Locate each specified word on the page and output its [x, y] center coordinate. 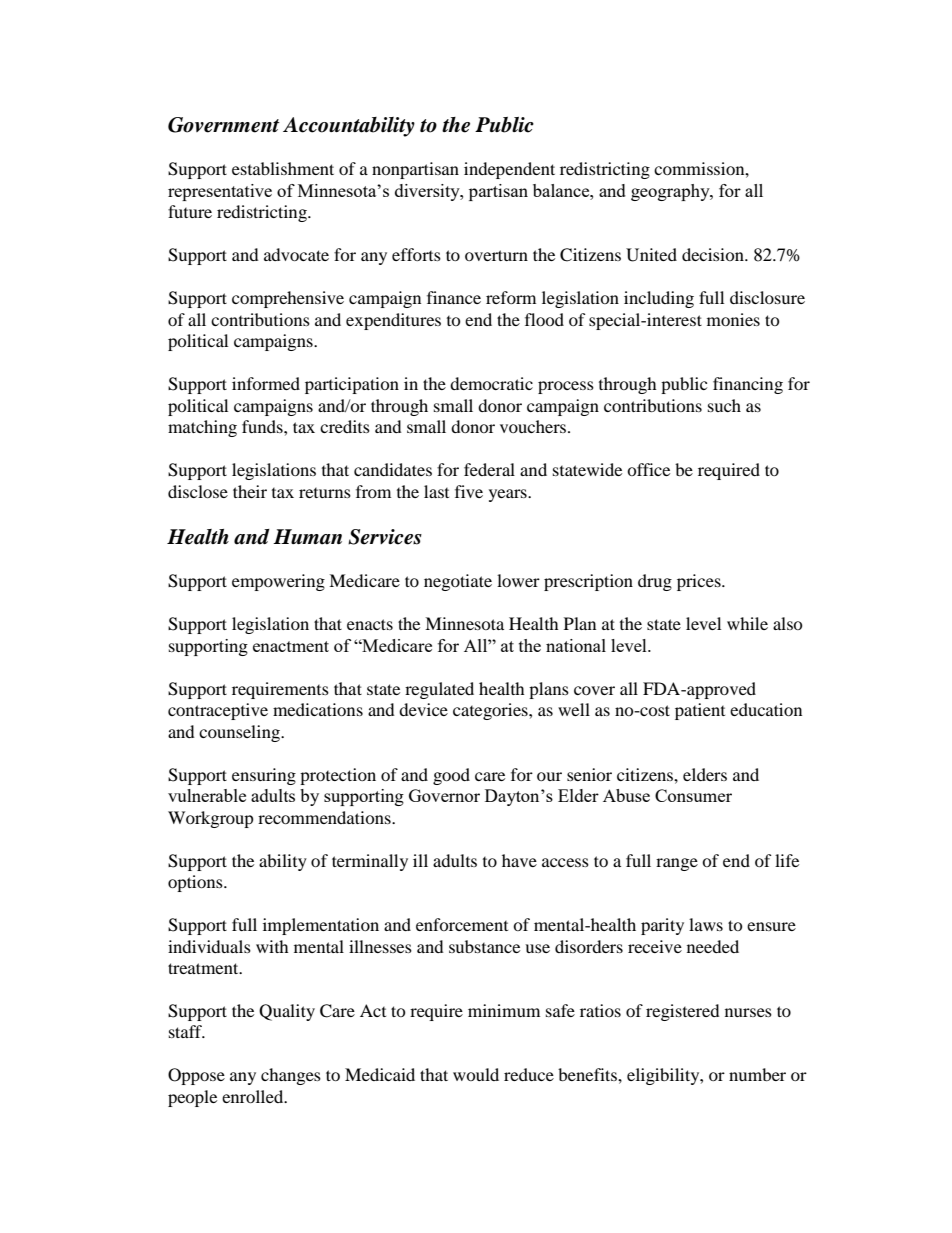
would [476, 1074]
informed [266, 383]
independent [509, 170]
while [747, 623]
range [677, 864]
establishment [283, 168]
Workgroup [211, 819]
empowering [278, 582]
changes [291, 1076]
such [724, 405]
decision [714, 254]
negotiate [458, 582]
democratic [491, 383]
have [519, 860]
